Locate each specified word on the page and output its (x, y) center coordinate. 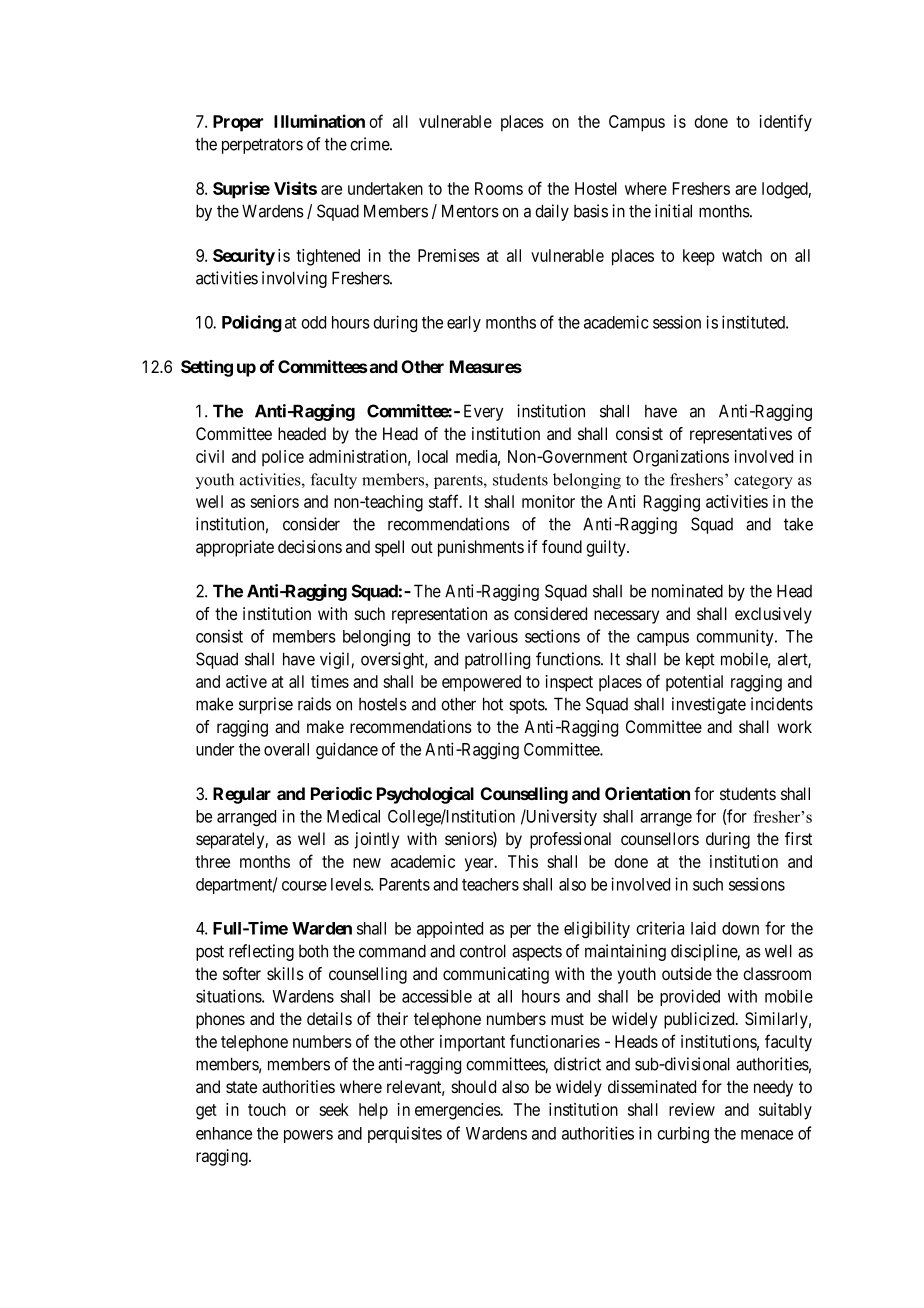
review (692, 1109)
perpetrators (262, 146)
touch (267, 1109)
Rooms (499, 188)
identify (785, 123)
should (473, 1086)
